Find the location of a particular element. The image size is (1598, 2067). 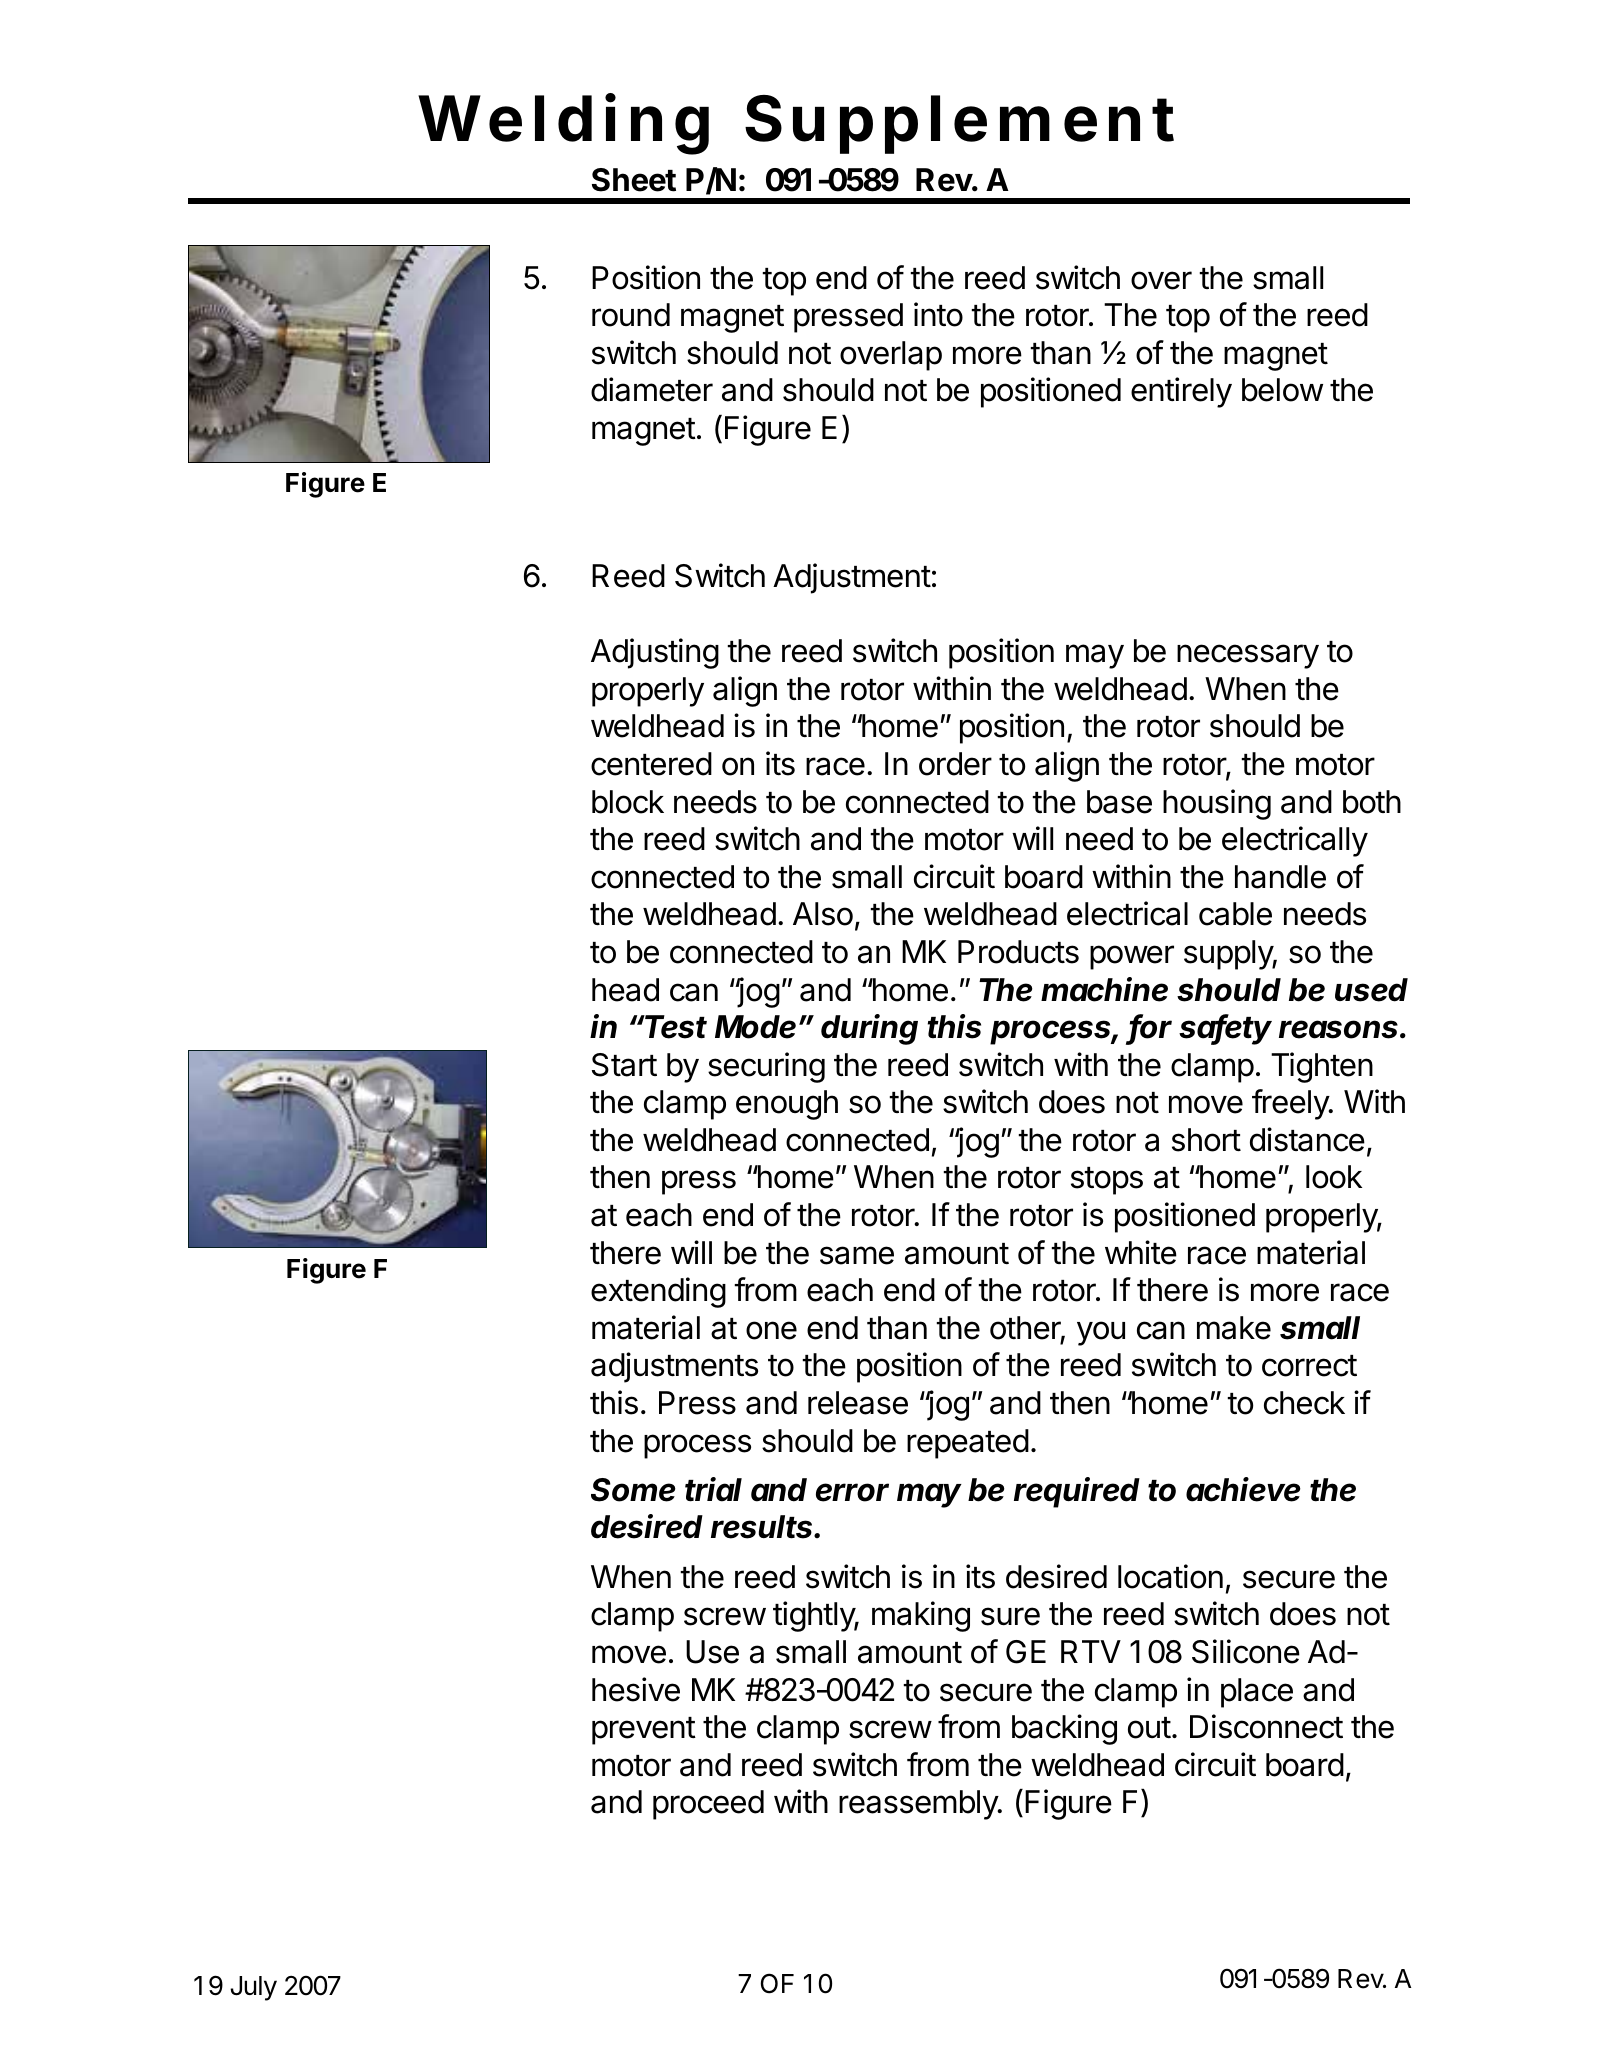

Sheet is located at coordinates (634, 180).
